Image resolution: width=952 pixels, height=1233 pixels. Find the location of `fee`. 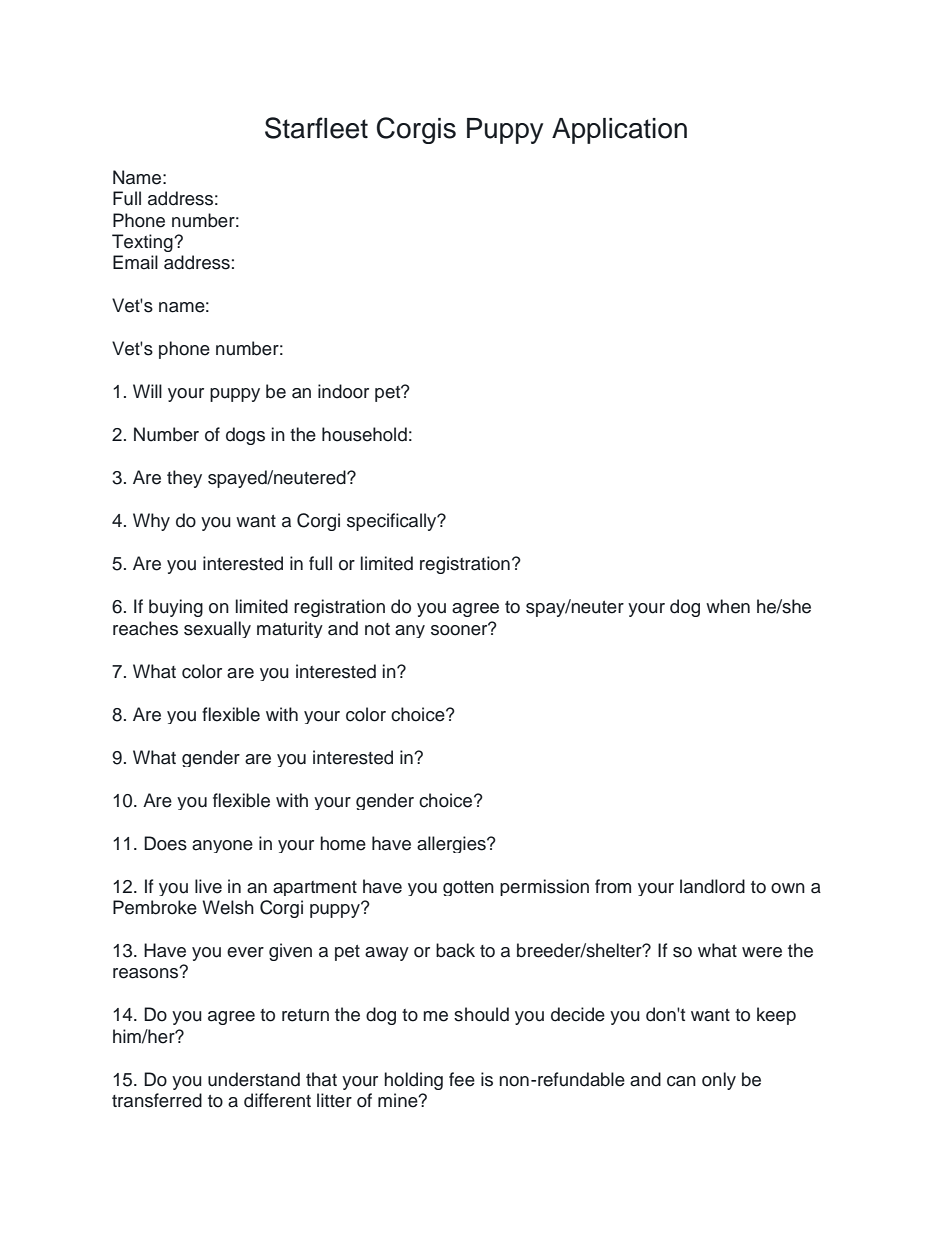

fee is located at coordinates (462, 1079).
